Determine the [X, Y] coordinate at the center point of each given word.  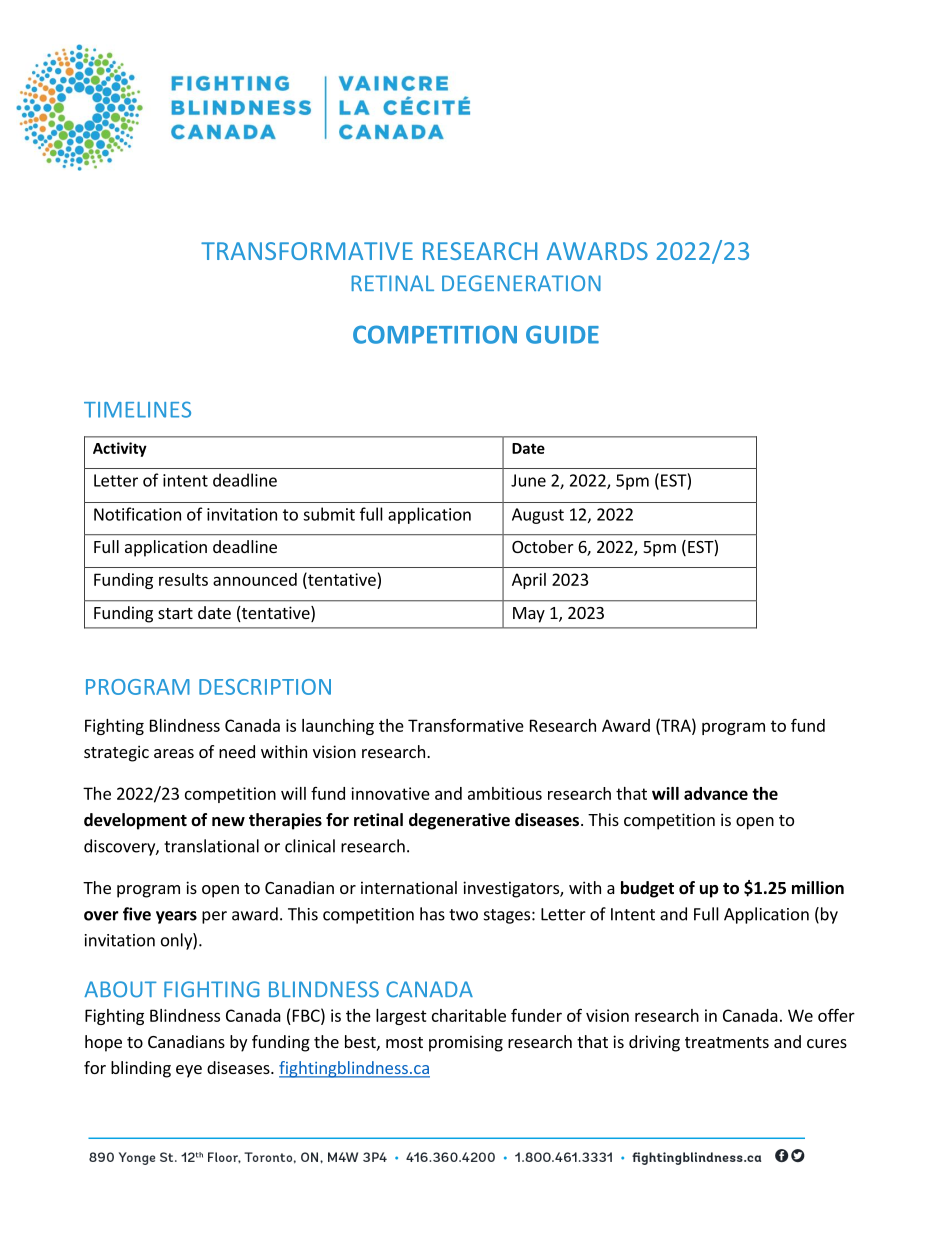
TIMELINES [137, 409]
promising [466, 1043]
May [529, 615]
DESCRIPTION [265, 687]
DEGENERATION [521, 283]
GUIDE [562, 334]
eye [189, 1071]
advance [716, 793]
